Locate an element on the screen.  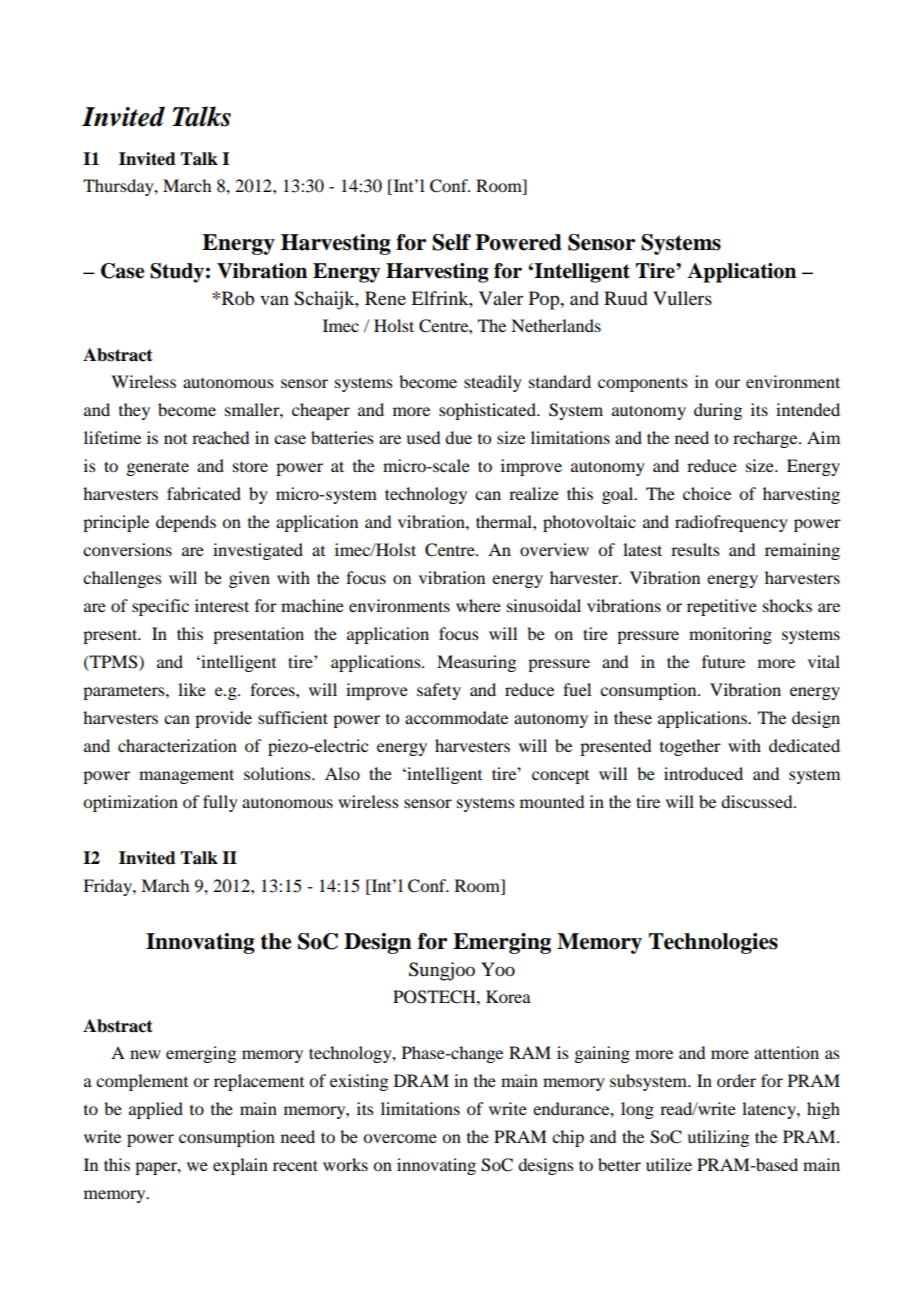
discussed is located at coordinates (758, 801).
